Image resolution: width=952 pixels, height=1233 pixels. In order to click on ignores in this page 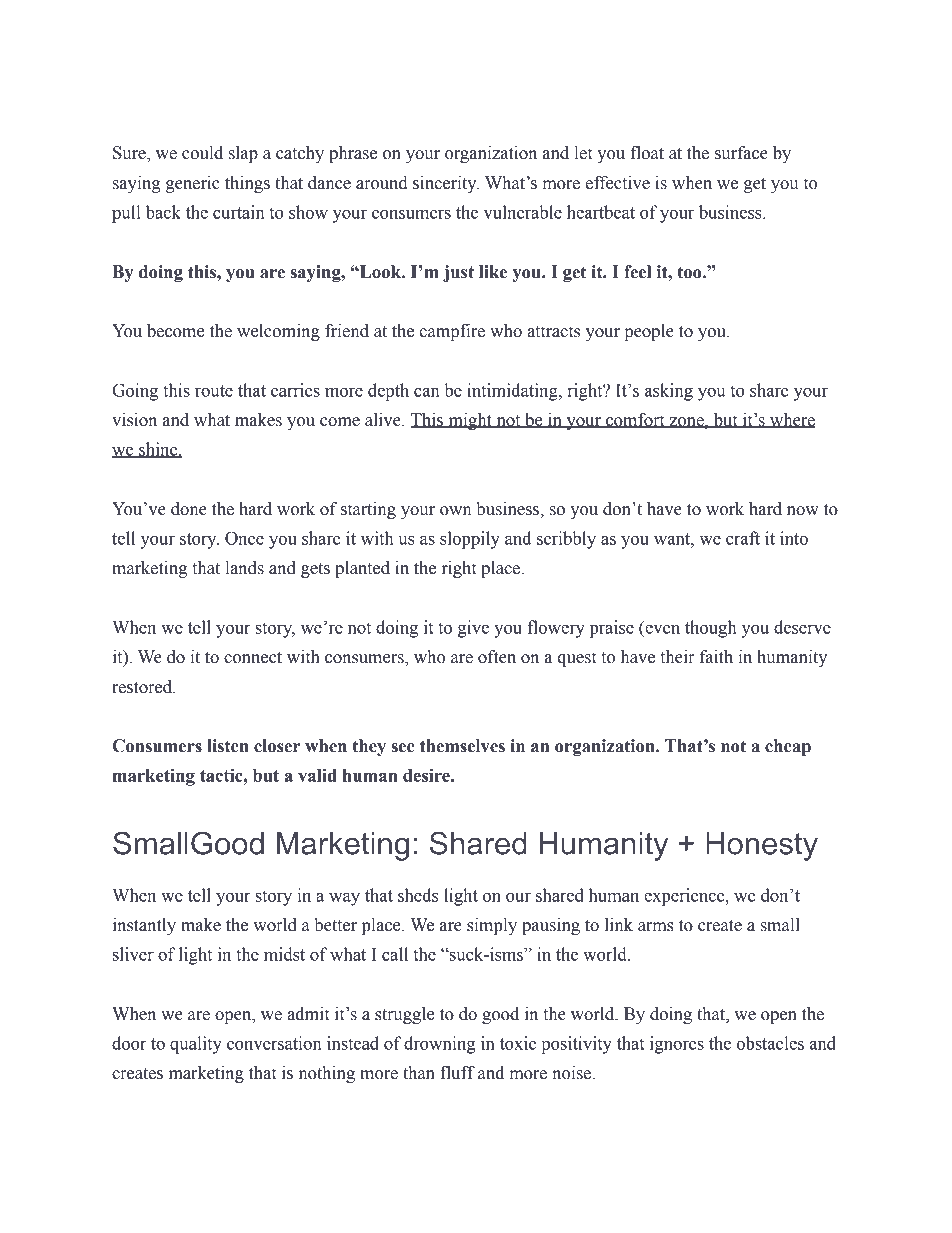, I will do `click(677, 1045)`.
